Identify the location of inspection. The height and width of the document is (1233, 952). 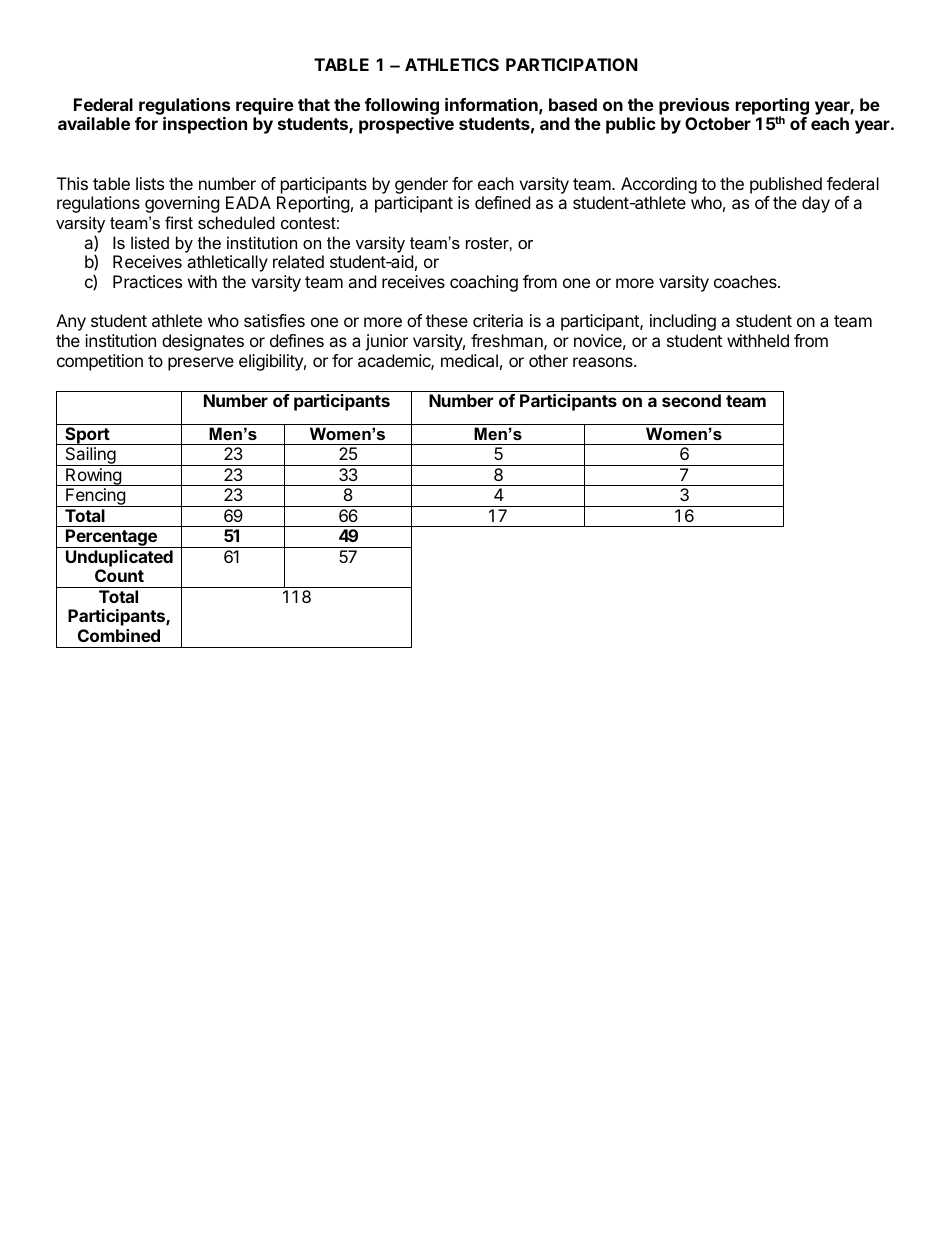
(205, 125).
